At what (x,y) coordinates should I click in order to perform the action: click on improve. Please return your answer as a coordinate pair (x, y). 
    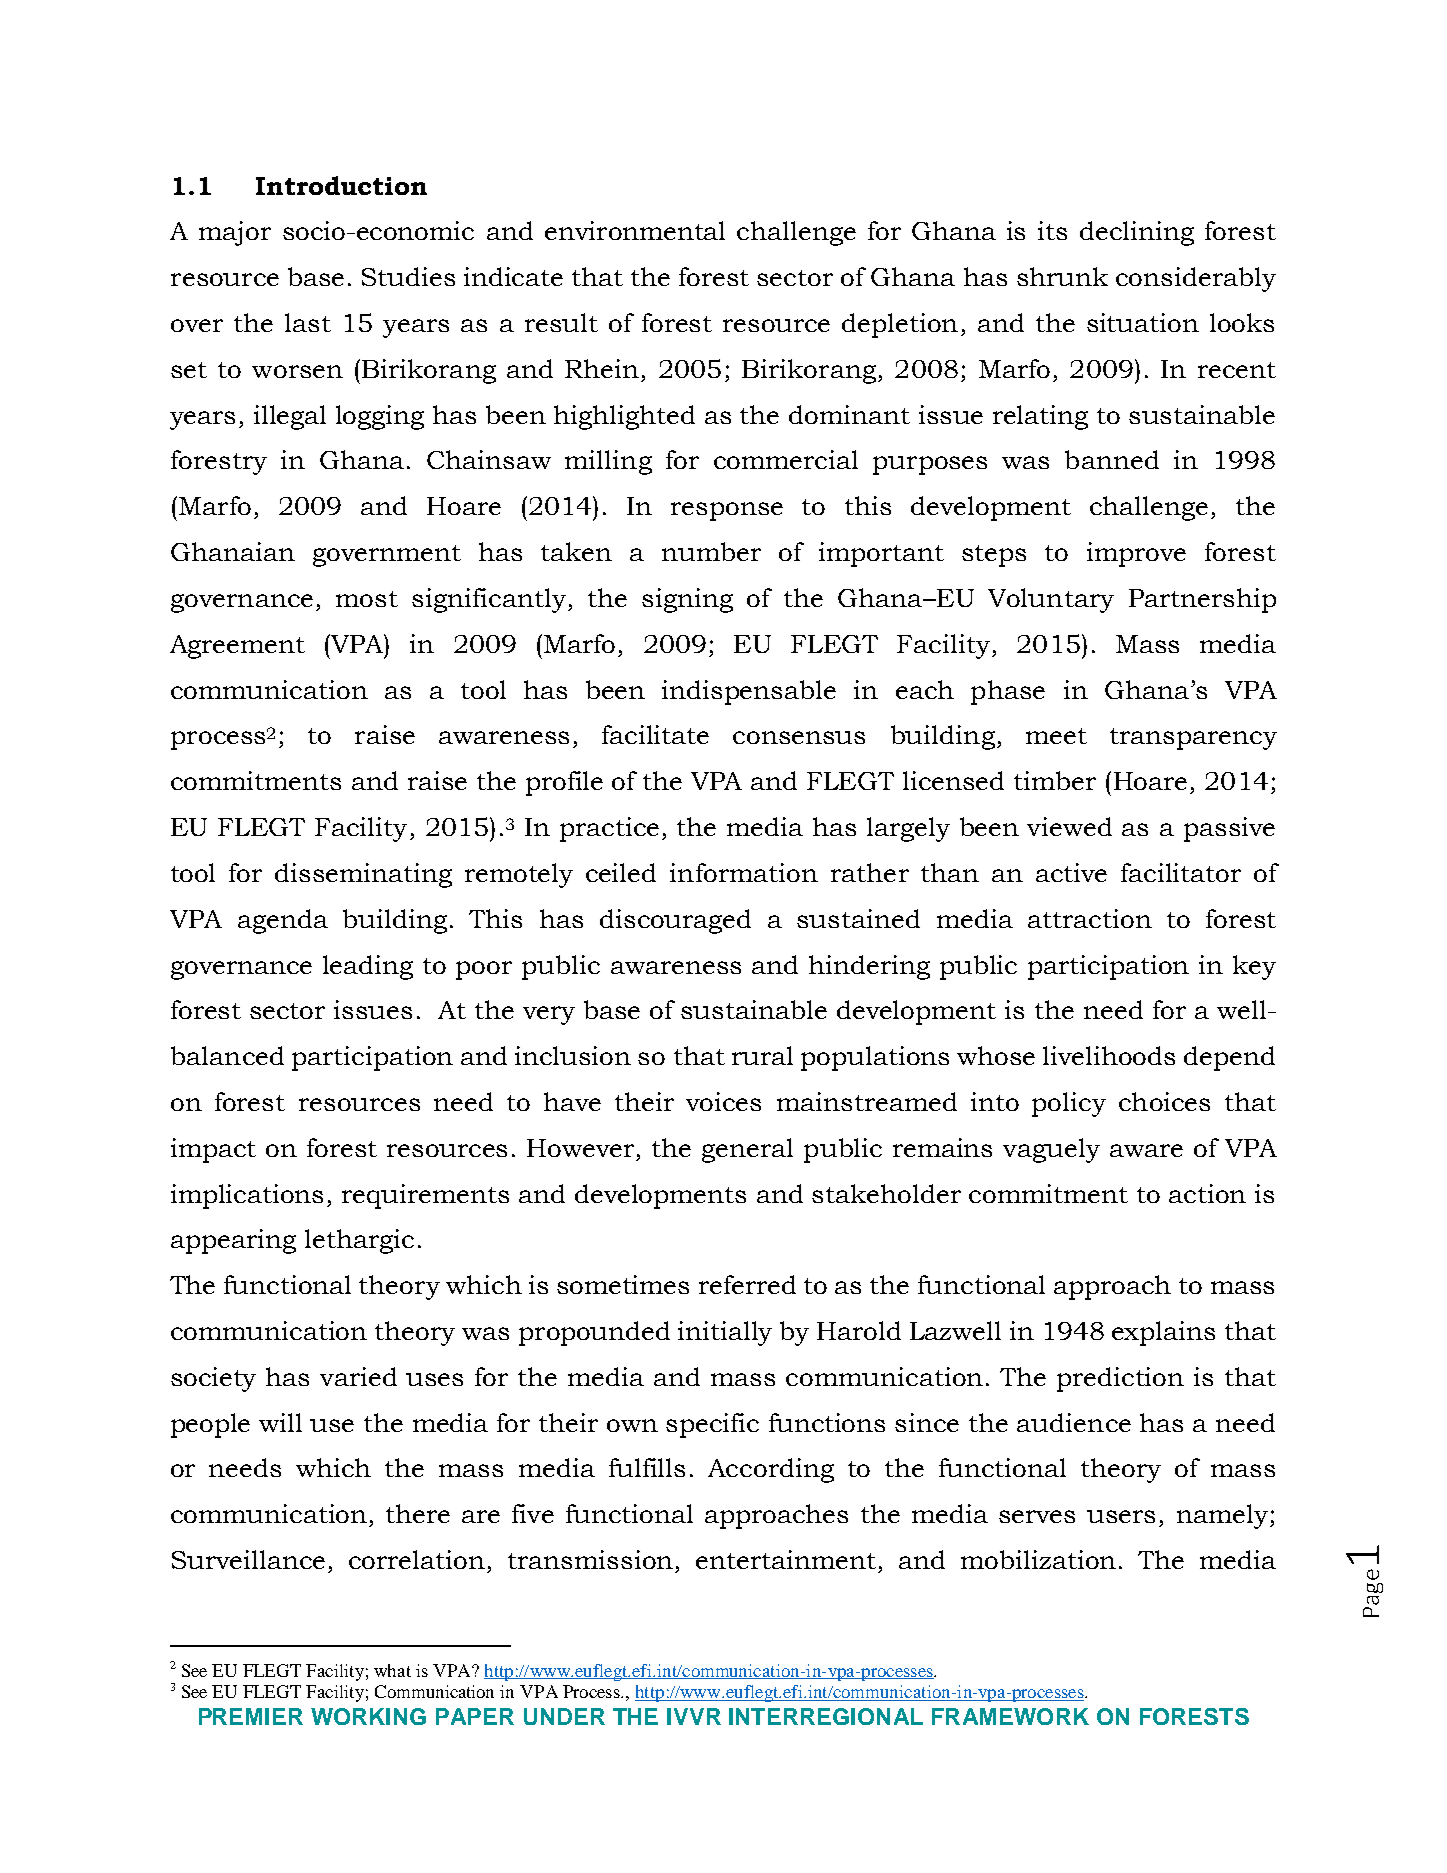
    Looking at the image, I should click on (1136, 554).
